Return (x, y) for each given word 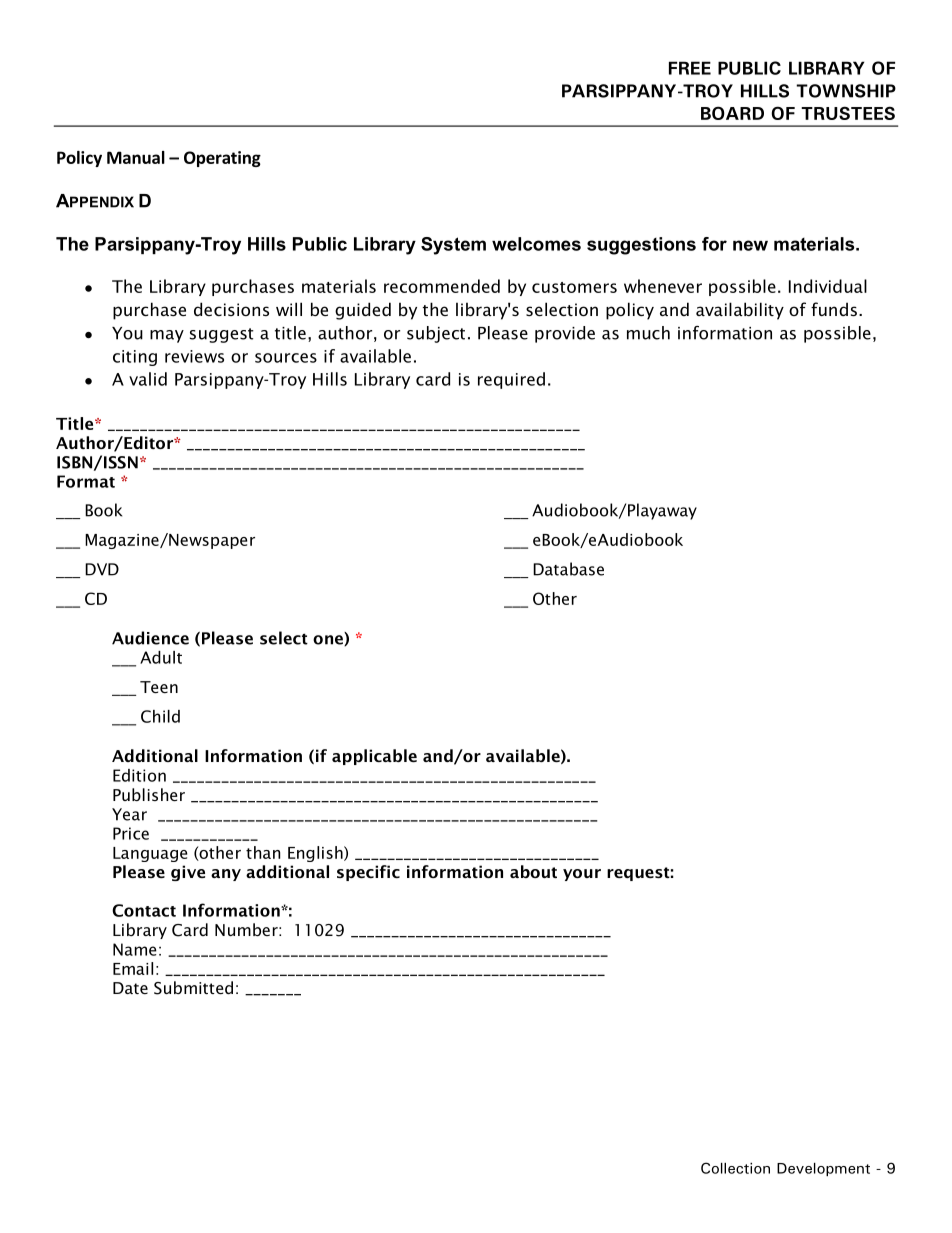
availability (740, 311)
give (188, 873)
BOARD (732, 113)
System (453, 246)
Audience (150, 638)
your (582, 875)
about (533, 871)
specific (368, 873)
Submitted (193, 988)
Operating (222, 159)
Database (568, 569)
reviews (194, 356)
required (511, 380)
